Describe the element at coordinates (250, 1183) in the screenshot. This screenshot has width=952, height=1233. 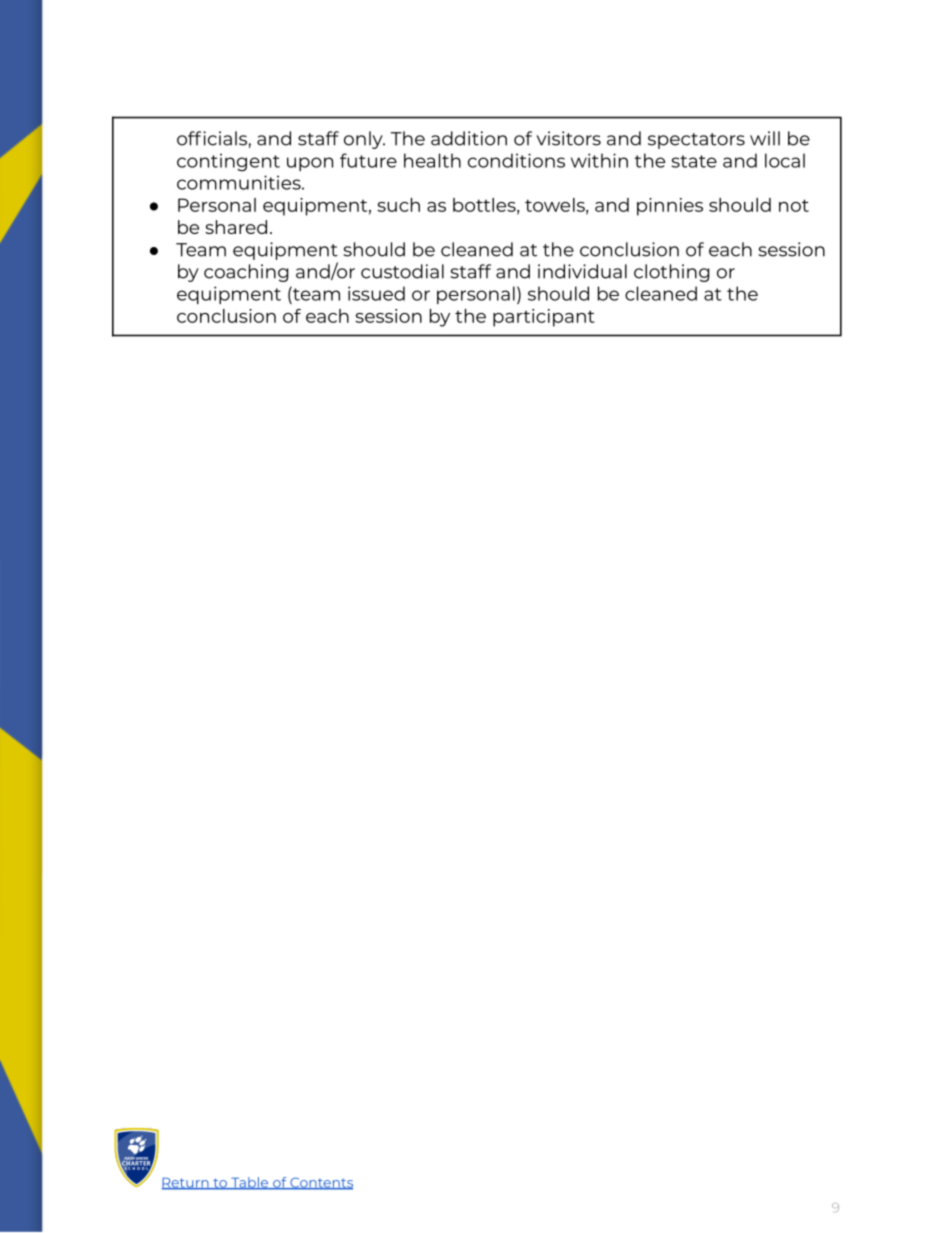
I see `Table` at that location.
